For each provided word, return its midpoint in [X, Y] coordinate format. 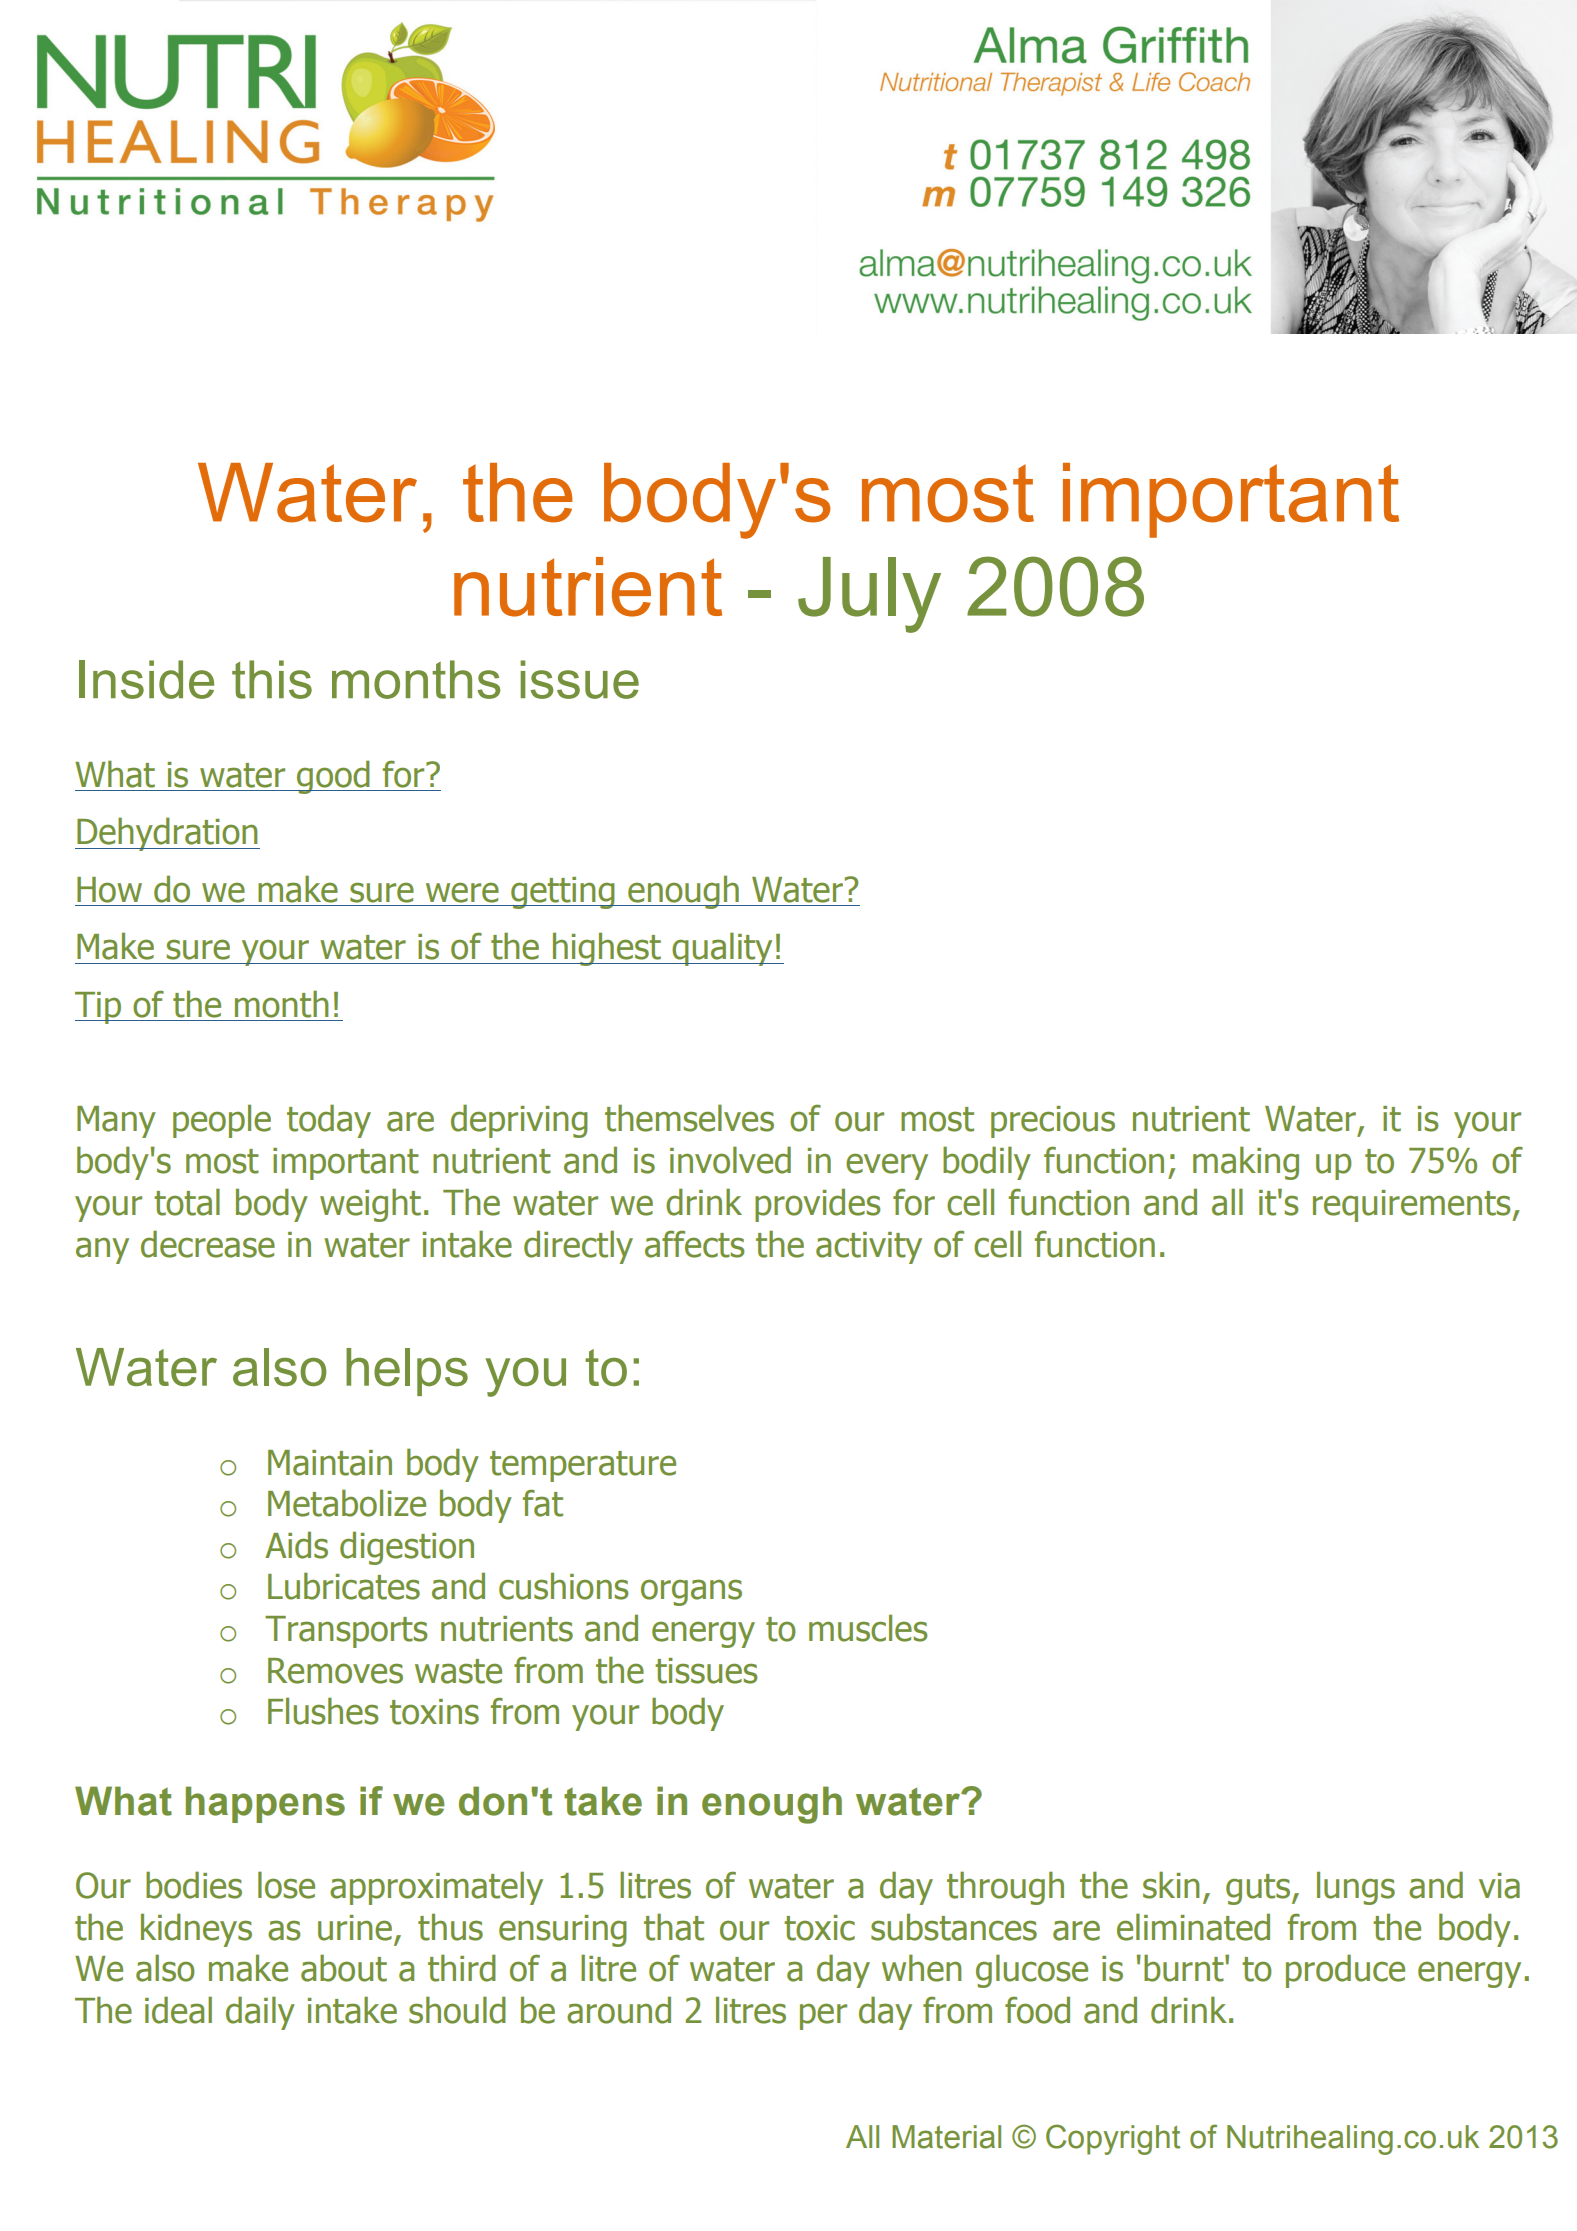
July [869, 595]
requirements [1413, 1206]
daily [260, 2013]
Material [946, 2137]
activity [869, 1248]
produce [1345, 1971]
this [272, 679]
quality [722, 949]
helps [407, 1372]
